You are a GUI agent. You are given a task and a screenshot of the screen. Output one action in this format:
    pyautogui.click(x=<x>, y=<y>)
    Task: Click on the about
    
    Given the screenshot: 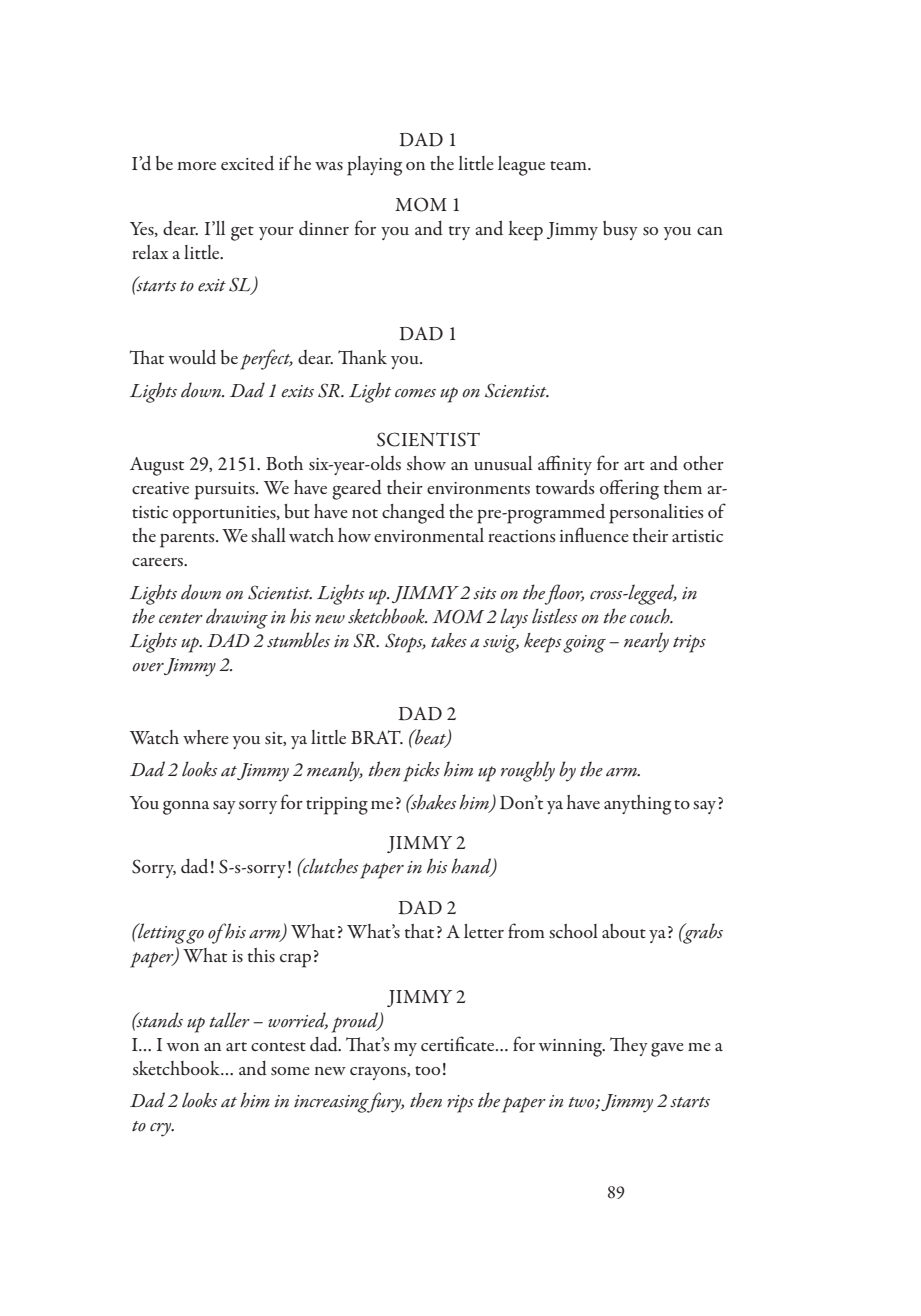 What is the action you would take?
    pyautogui.click(x=624, y=931)
